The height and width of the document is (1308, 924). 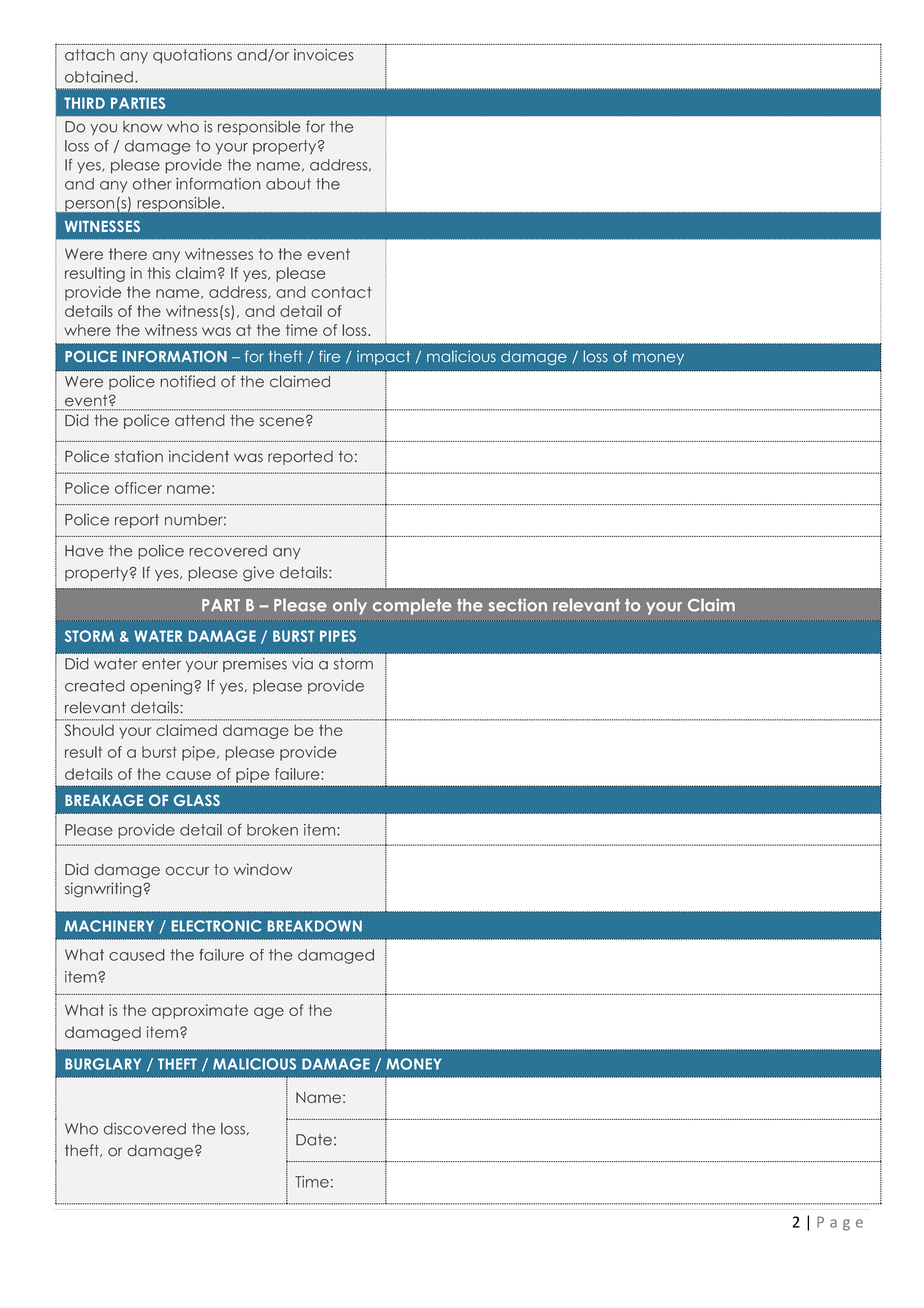 I want to click on invoices, so click(x=324, y=55).
